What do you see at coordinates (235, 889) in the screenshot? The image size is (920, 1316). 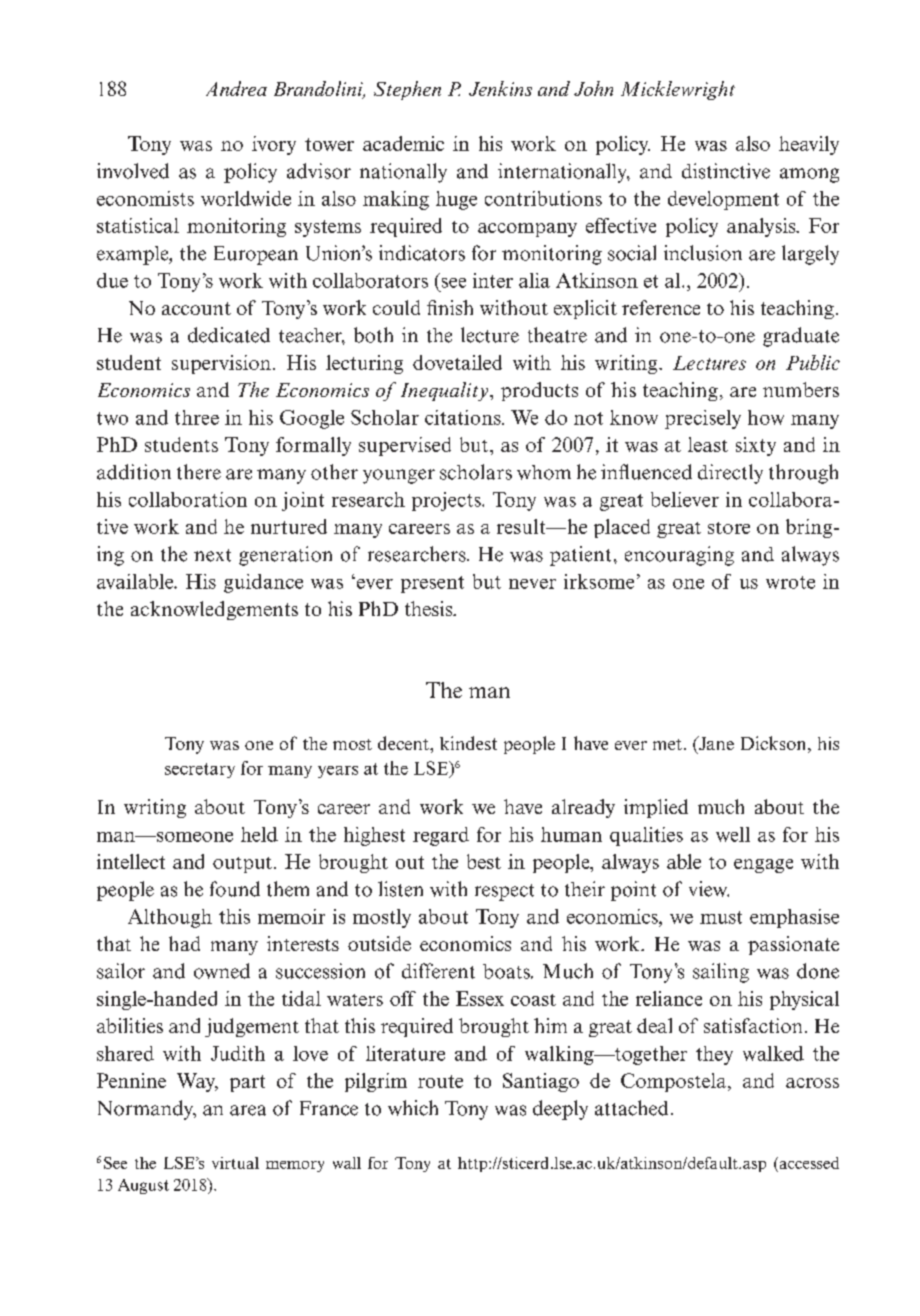 I see `found` at bounding box center [235, 889].
